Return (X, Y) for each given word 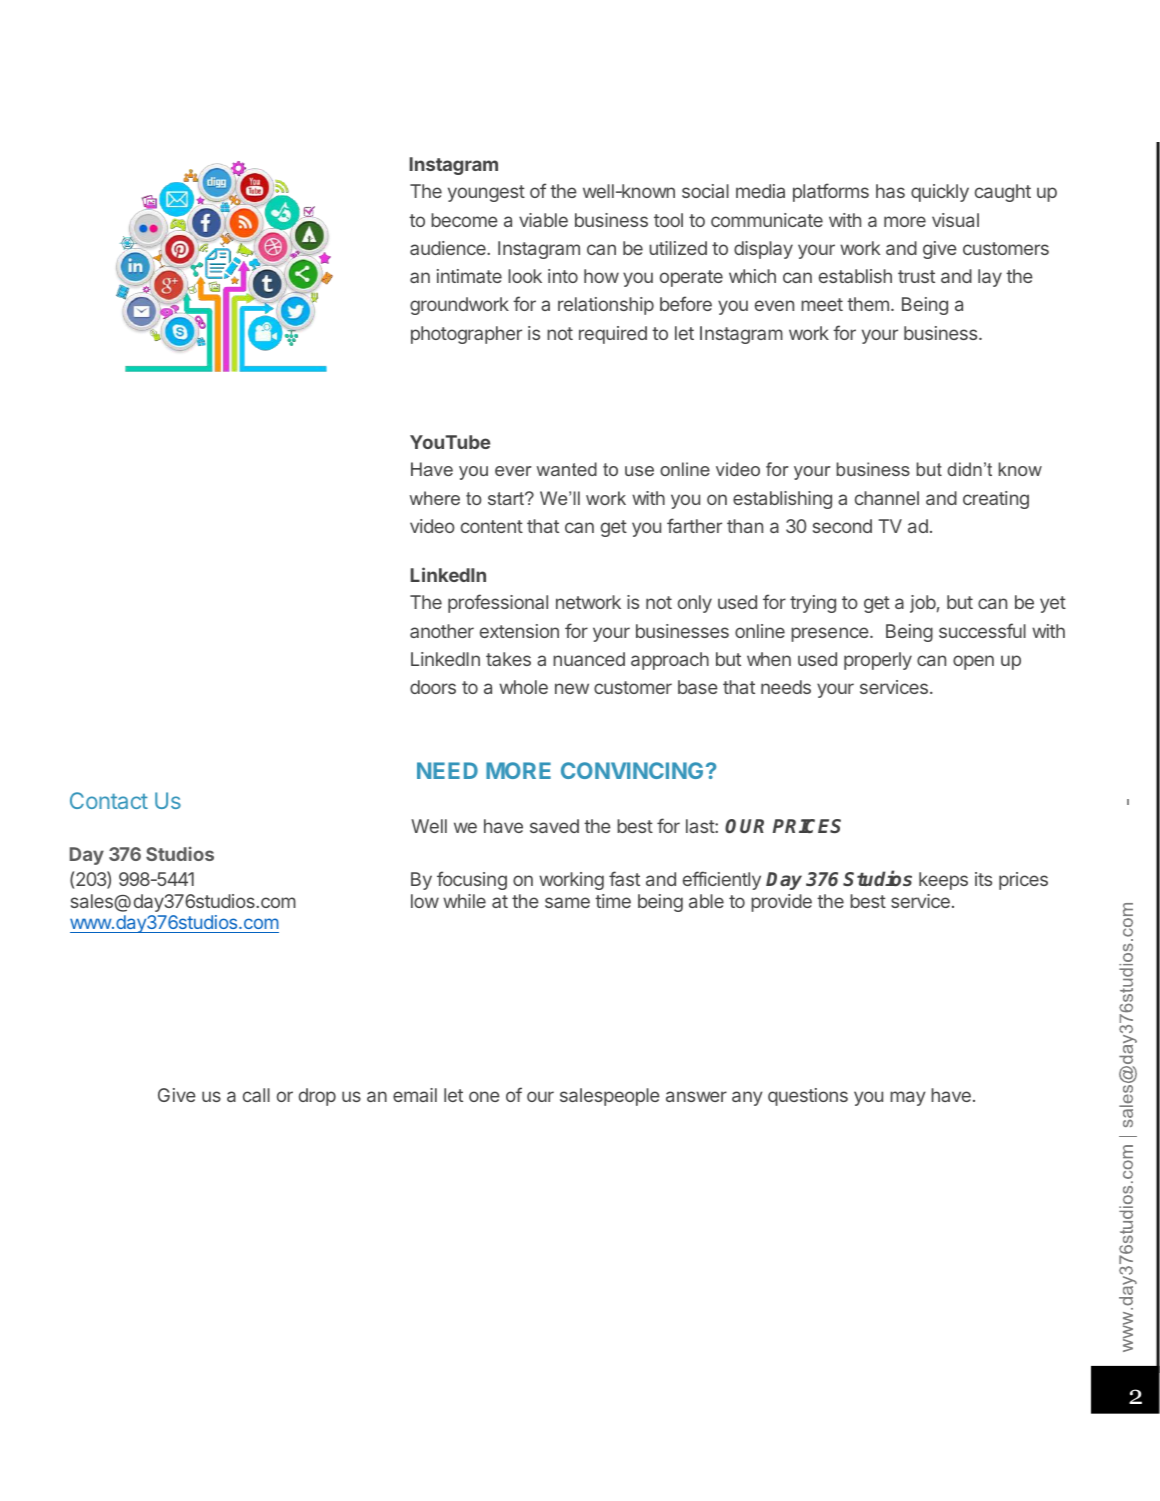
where (435, 498)
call (256, 1095)
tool (668, 220)
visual (955, 220)
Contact (109, 800)
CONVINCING (632, 770)
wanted (567, 469)
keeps (943, 881)
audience (449, 248)
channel (887, 498)
